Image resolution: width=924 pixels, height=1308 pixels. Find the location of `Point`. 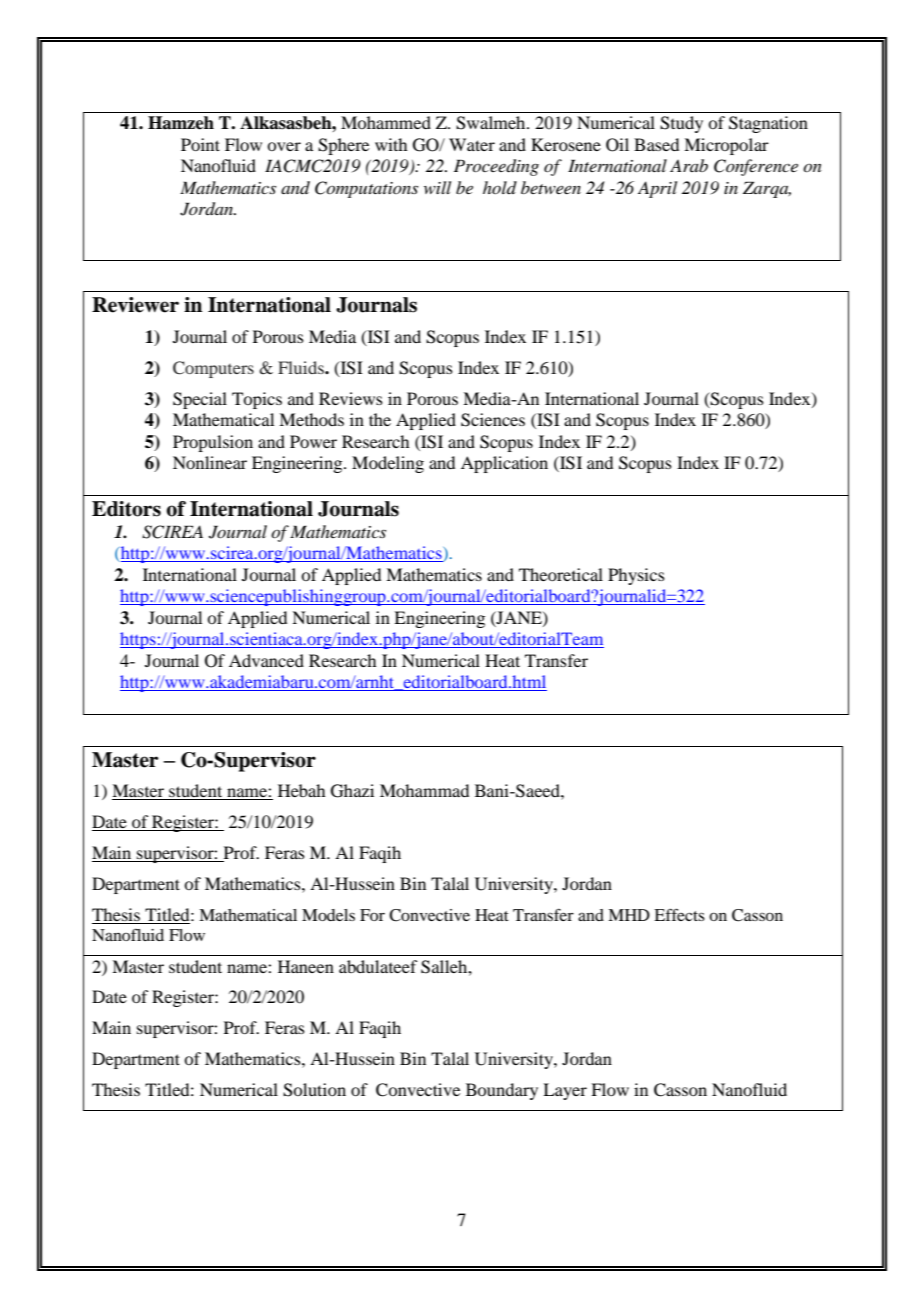

Point is located at coordinates (200, 144).
